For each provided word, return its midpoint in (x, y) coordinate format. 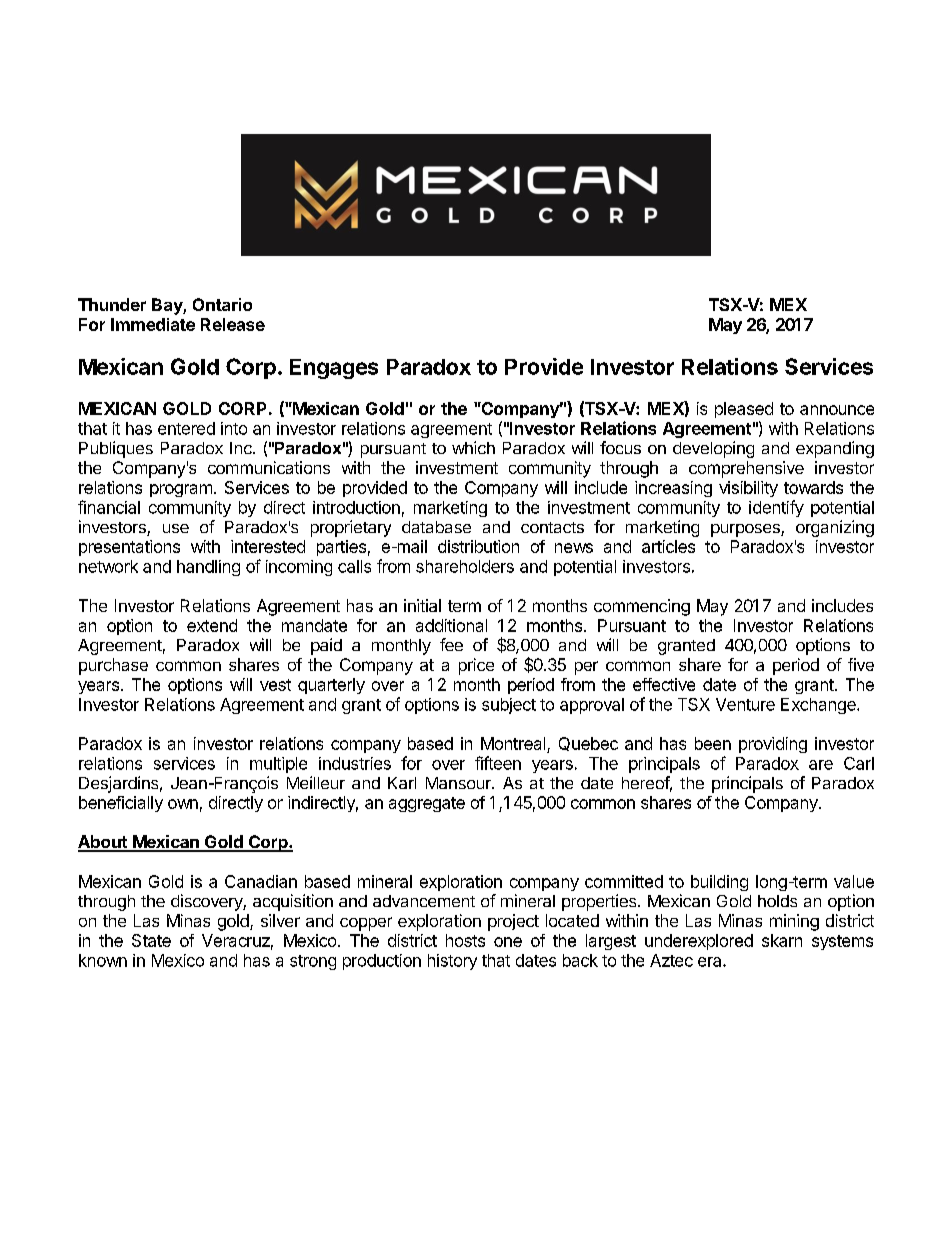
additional (451, 625)
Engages (334, 369)
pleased (744, 410)
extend (212, 625)
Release (233, 324)
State (151, 940)
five (861, 664)
